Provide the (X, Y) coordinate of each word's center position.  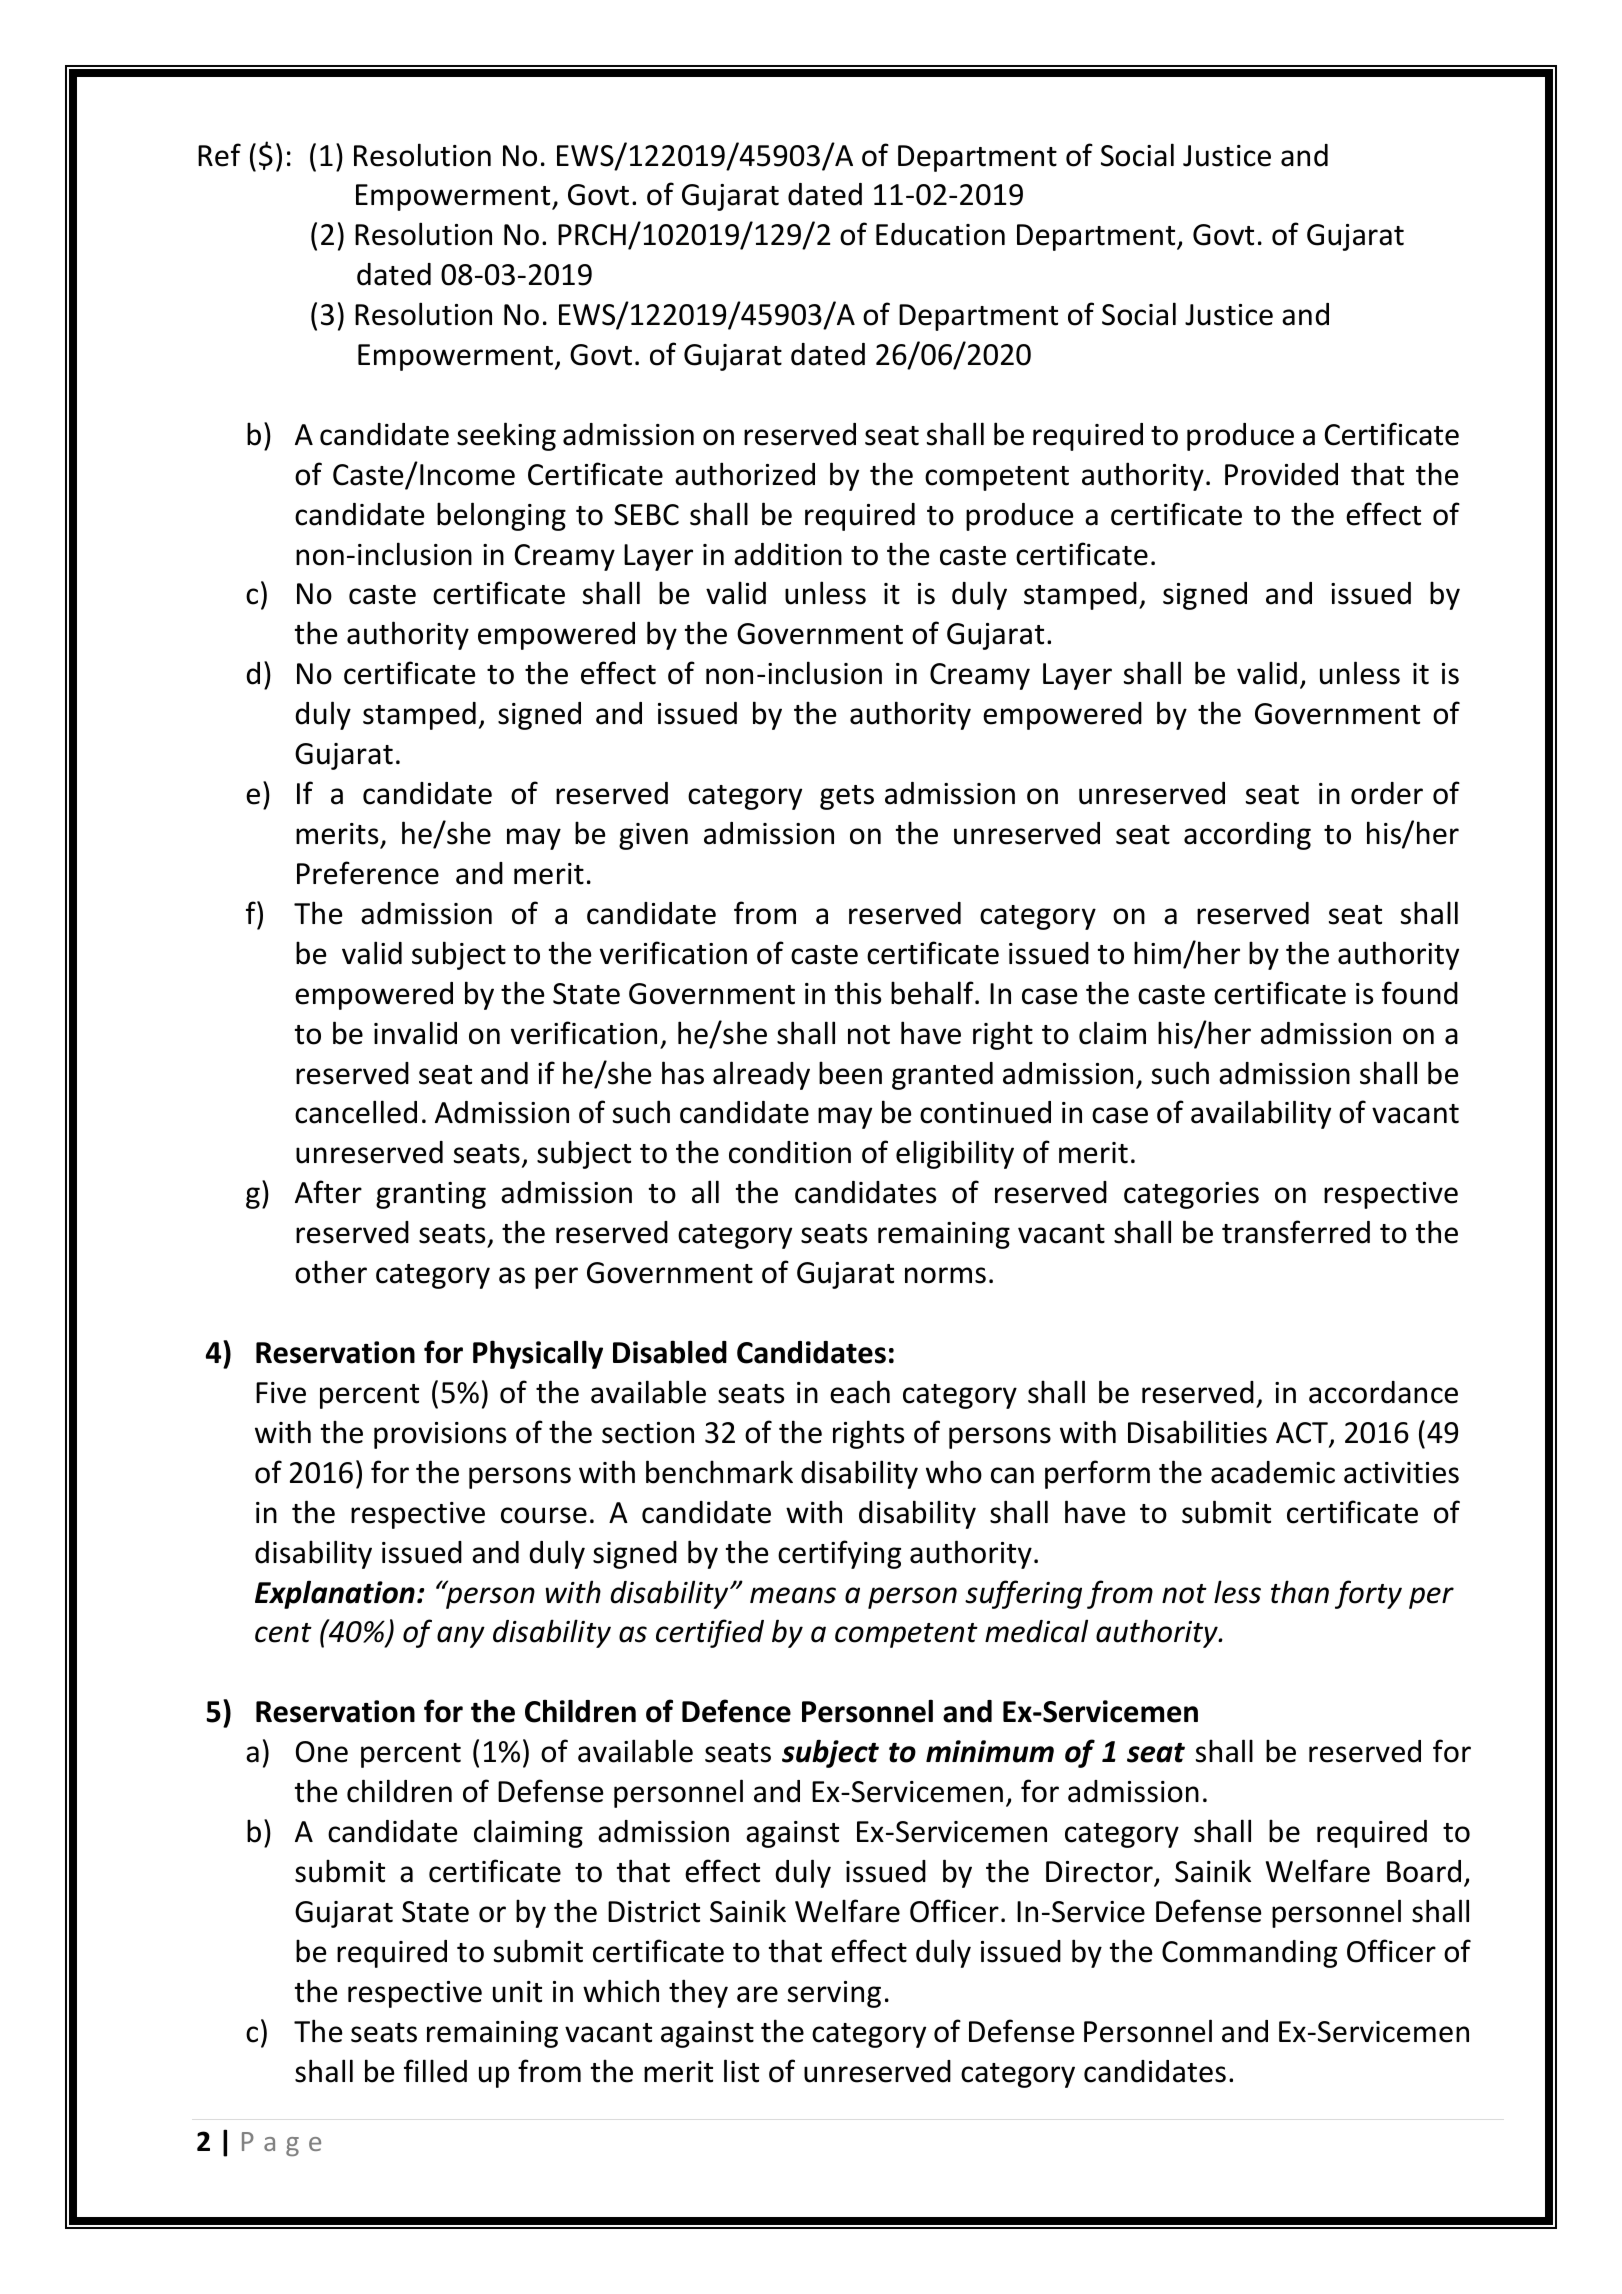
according (1247, 836)
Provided (1281, 474)
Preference (368, 873)
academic (1273, 1472)
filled (435, 2071)
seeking (506, 436)
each (860, 1392)
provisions (440, 1435)
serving (834, 1994)
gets (847, 797)
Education (940, 234)
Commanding (1249, 1954)
